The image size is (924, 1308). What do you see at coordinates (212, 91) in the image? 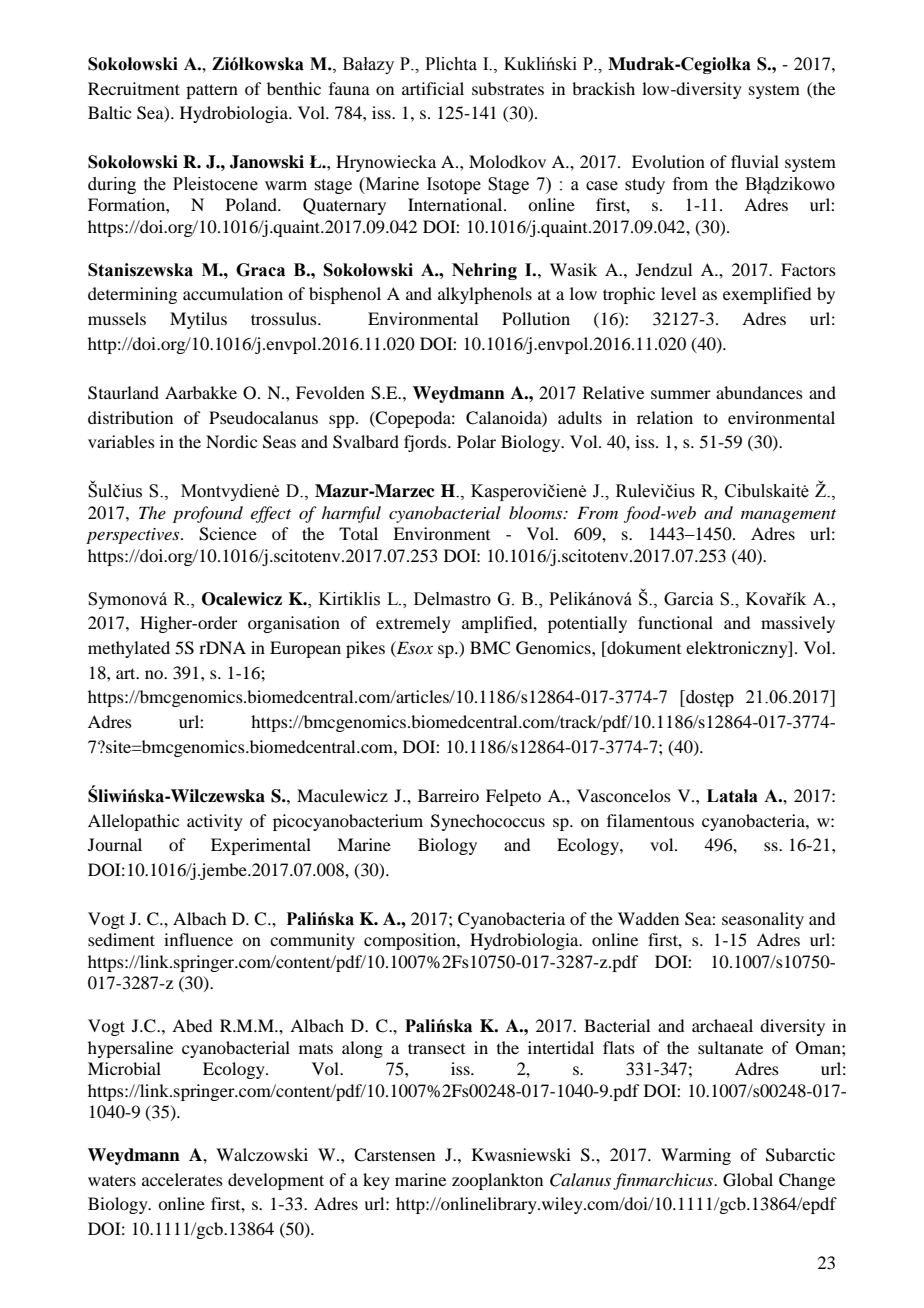
I see `pattern` at bounding box center [212, 91].
